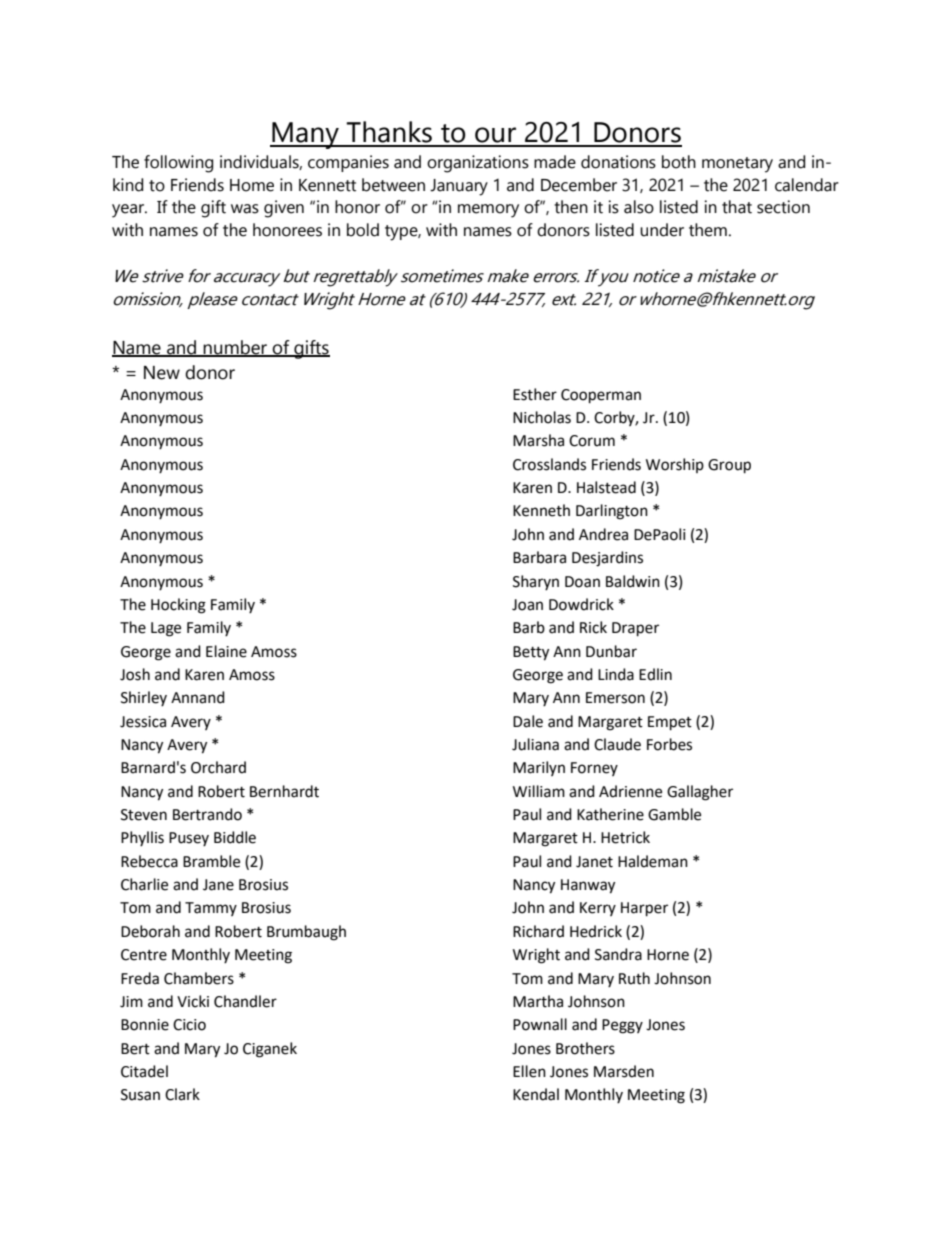 Image resolution: width=952 pixels, height=1233 pixels. What do you see at coordinates (178, 164) in the image?
I see `following` at bounding box center [178, 164].
